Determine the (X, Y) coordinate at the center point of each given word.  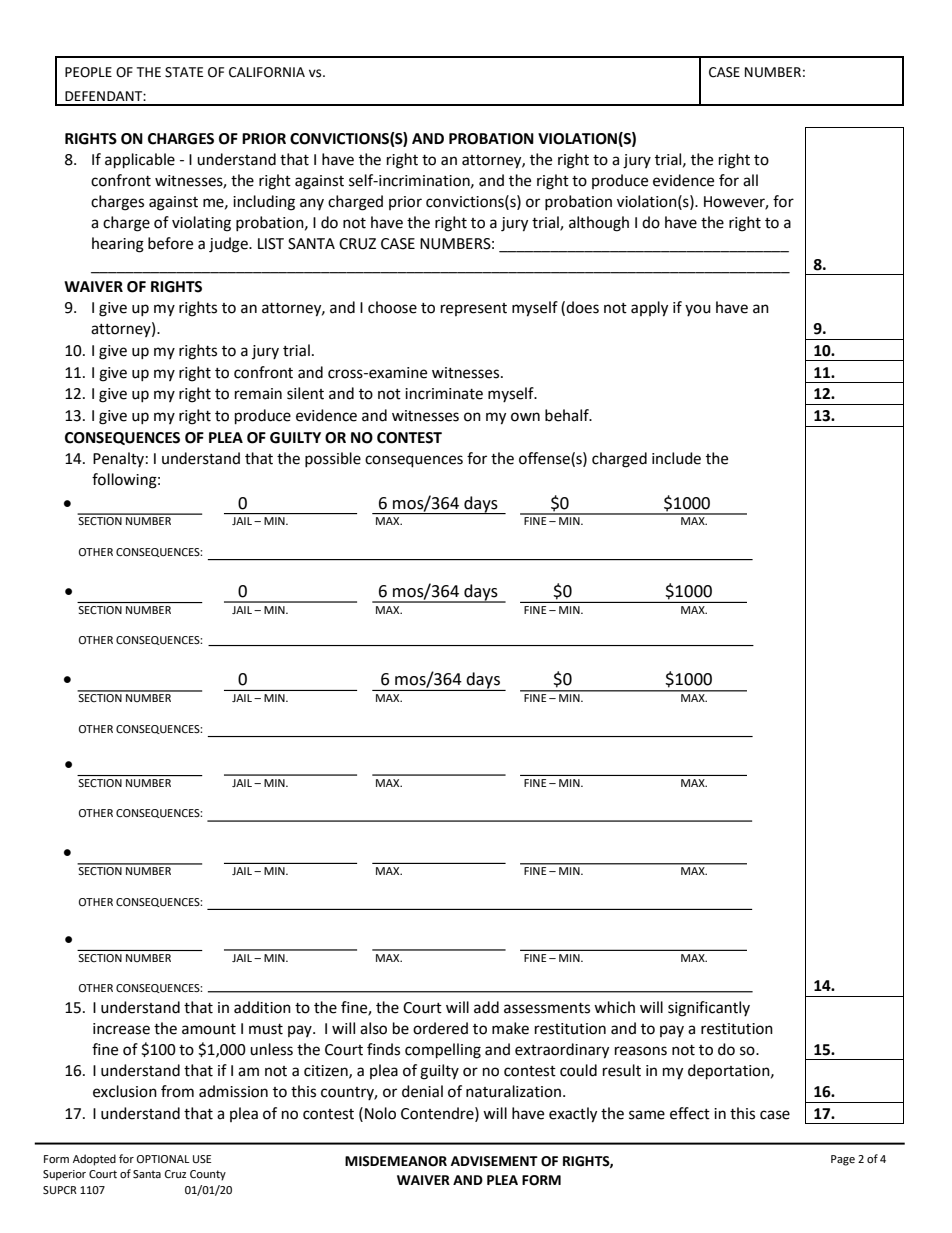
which (614, 1007)
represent (474, 309)
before (170, 243)
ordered (440, 1028)
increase (121, 1029)
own (525, 417)
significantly (709, 1009)
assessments (547, 1008)
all (750, 180)
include (676, 458)
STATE (184, 72)
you (698, 310)
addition (262, 1007)
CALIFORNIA (267, 72)
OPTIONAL (163, 1159)
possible (333, 459)
